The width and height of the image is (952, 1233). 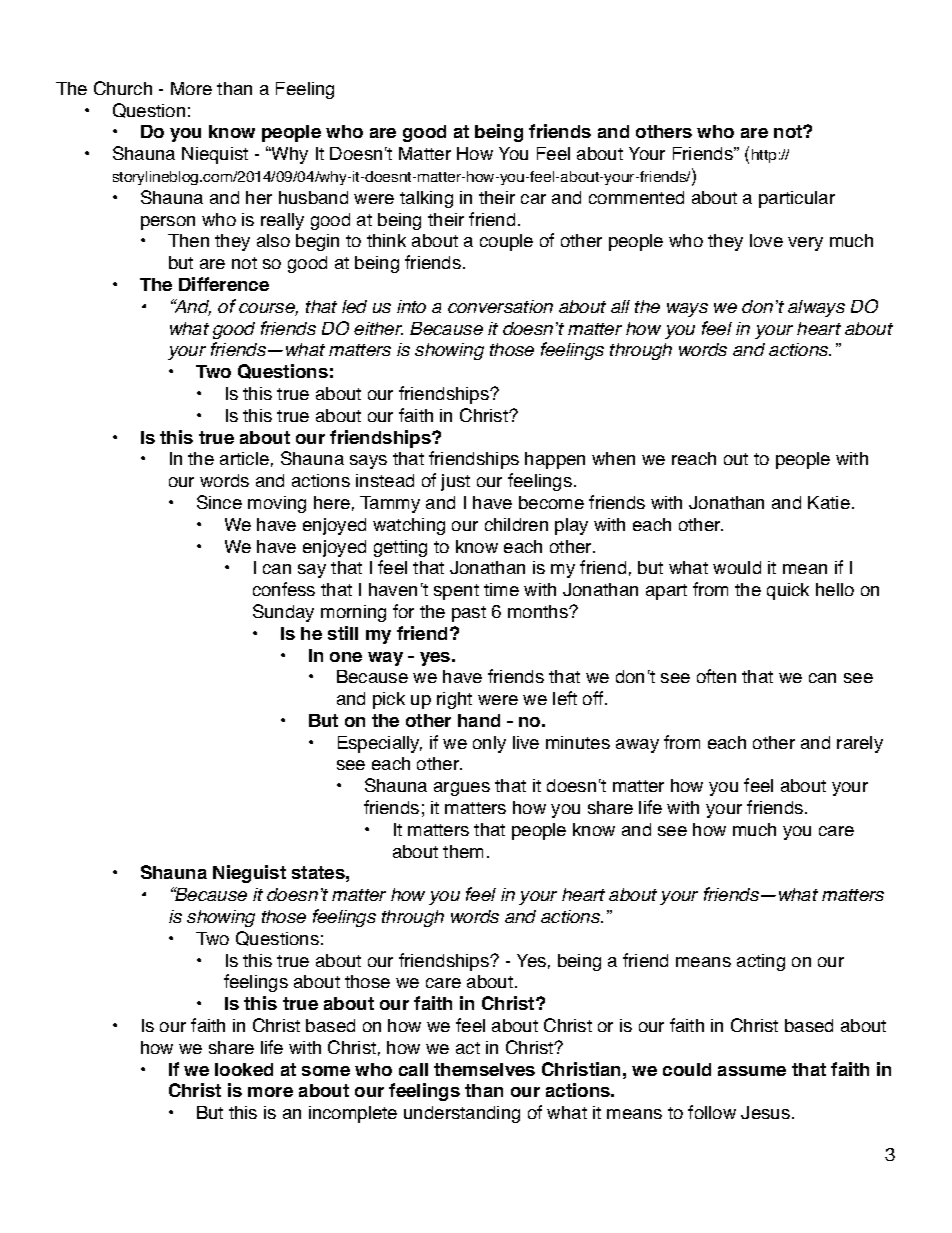 What do you see at coordinates (462, 1114) in the image?
I see `understanding` at bounding box center [462, 1114].
